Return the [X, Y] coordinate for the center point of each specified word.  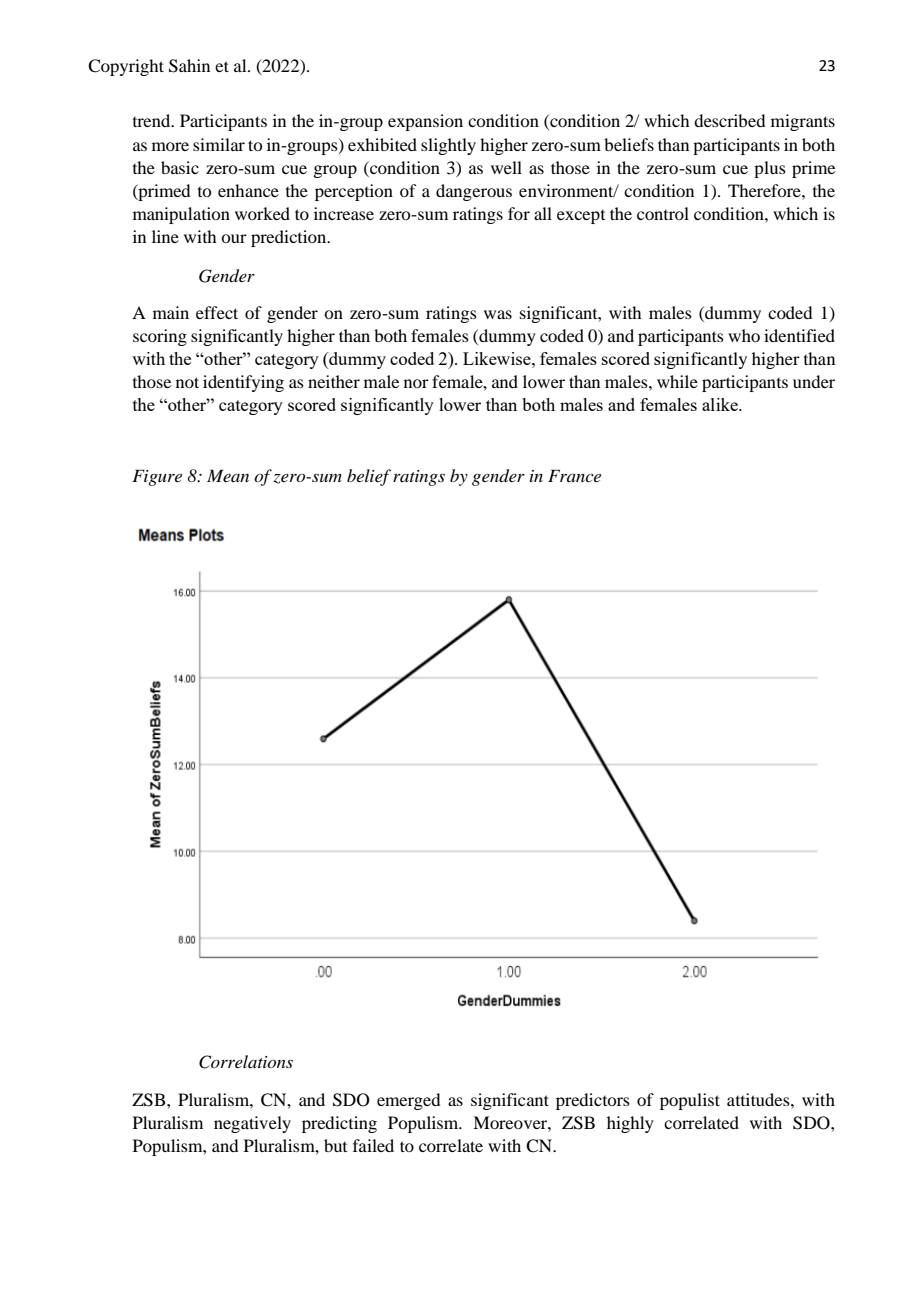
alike [721, 404]
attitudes [759, 1099]
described [729, 120]
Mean [228, 475]
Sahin [189, 66]
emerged [408, 1101]
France [574, 475]
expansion [425, 122]
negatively [252, 1124]
